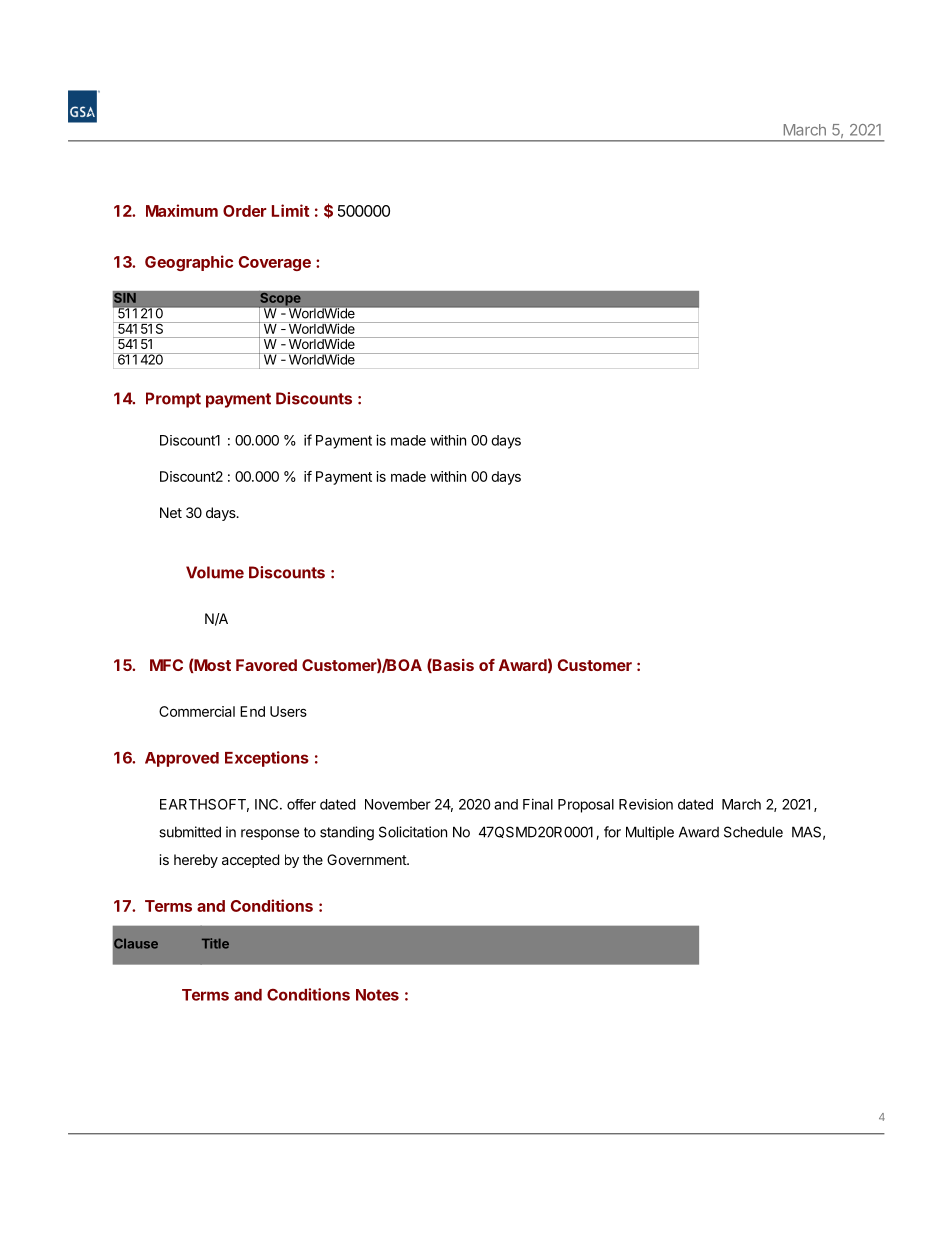  Describe the element at coordinates (215, 943) in the page. I see `Title` at that location.
